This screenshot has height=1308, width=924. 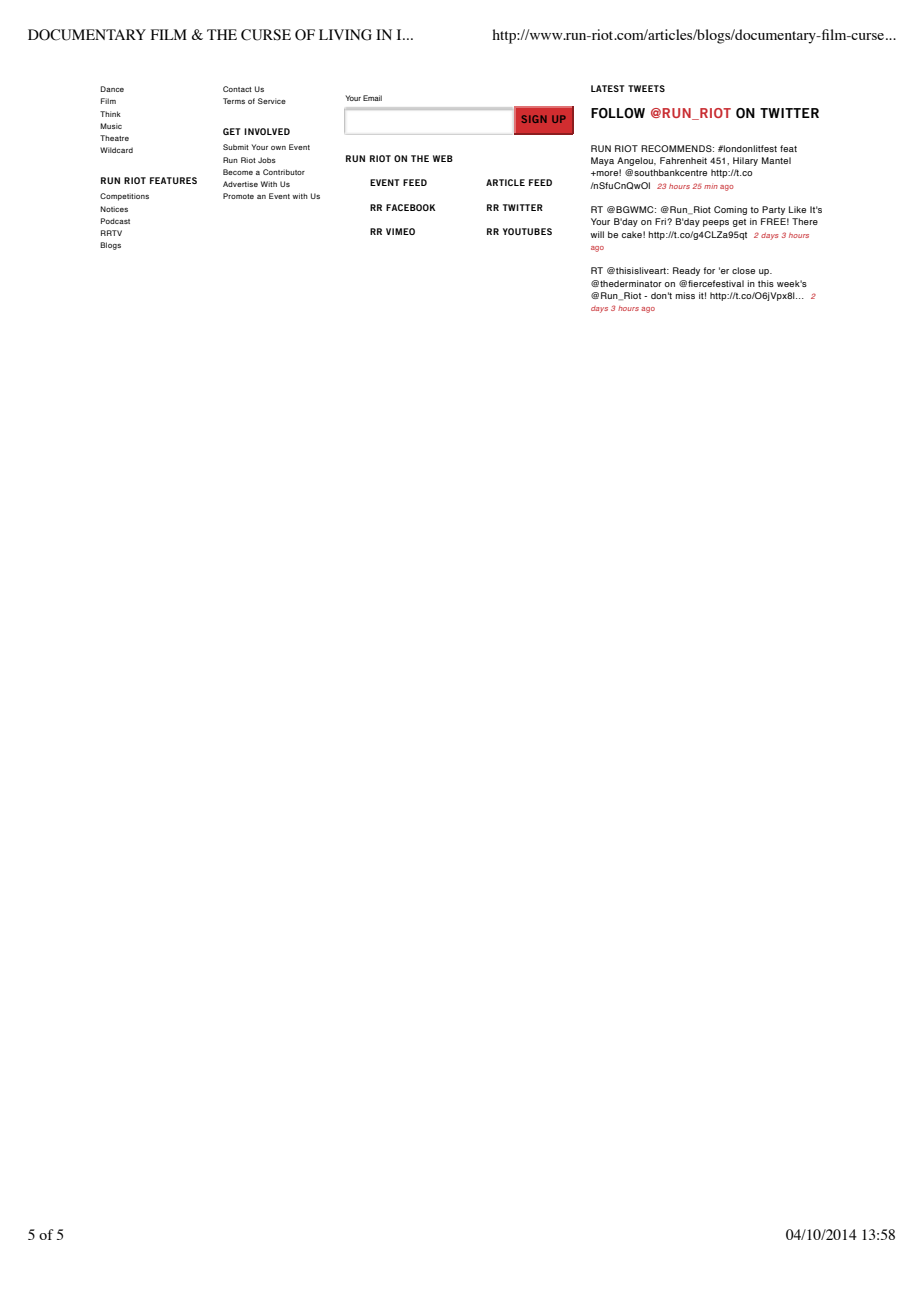 I want to click on LATEST, so click(x=608, y=88).
